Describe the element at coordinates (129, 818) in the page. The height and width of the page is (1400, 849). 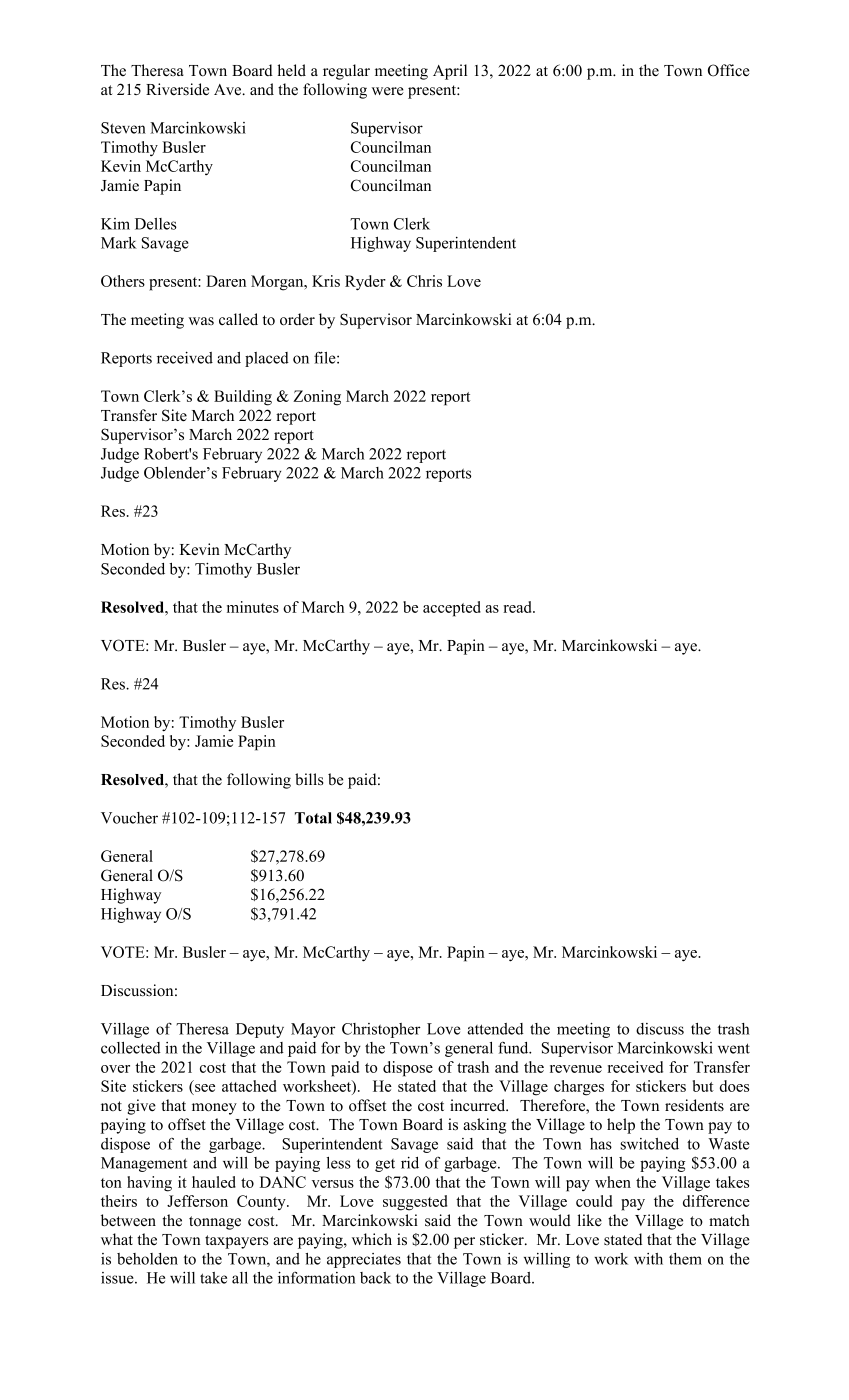
I see `Voucher` at that location.
